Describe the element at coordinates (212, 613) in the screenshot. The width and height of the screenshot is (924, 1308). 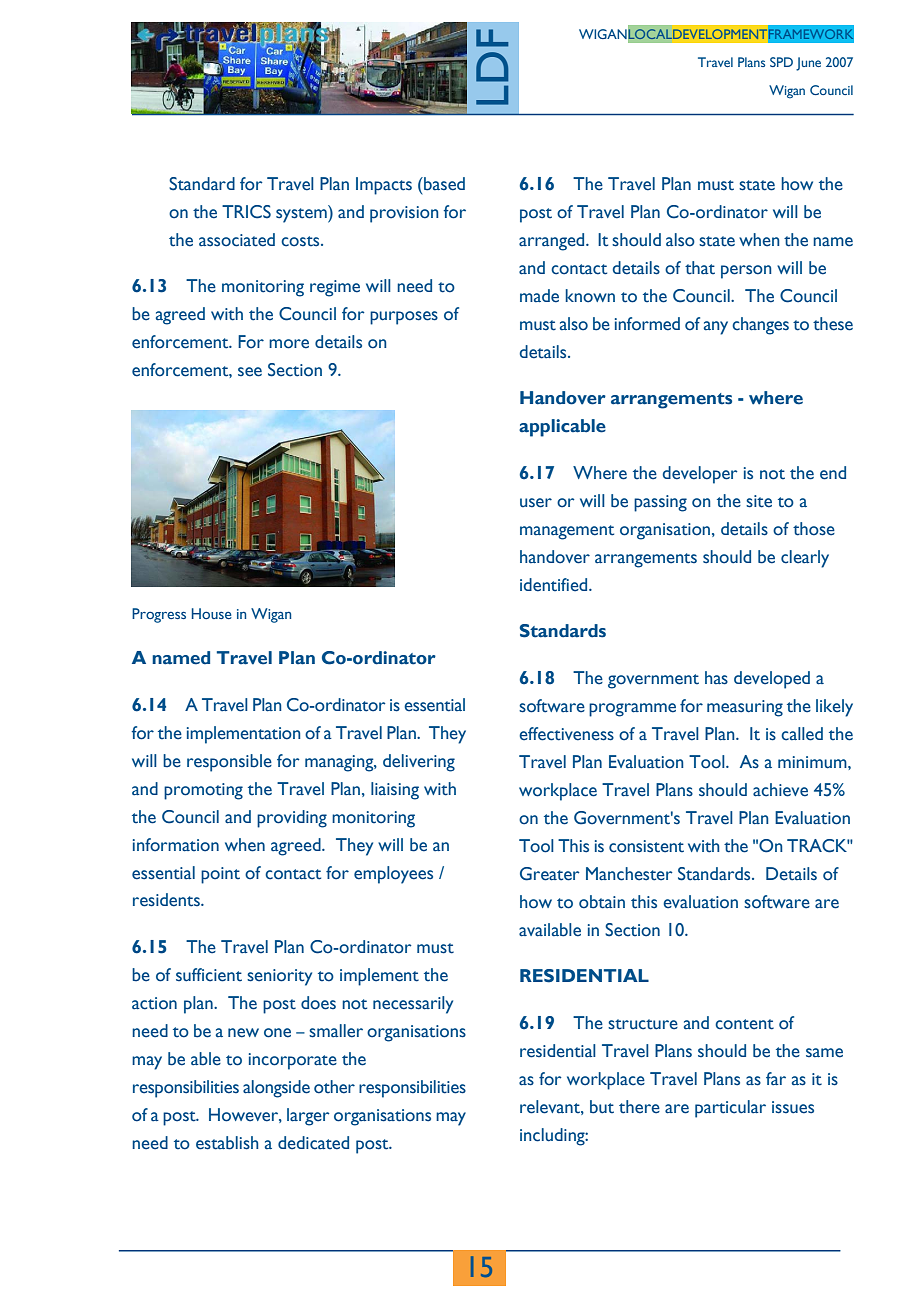
I see `House` at that location.
